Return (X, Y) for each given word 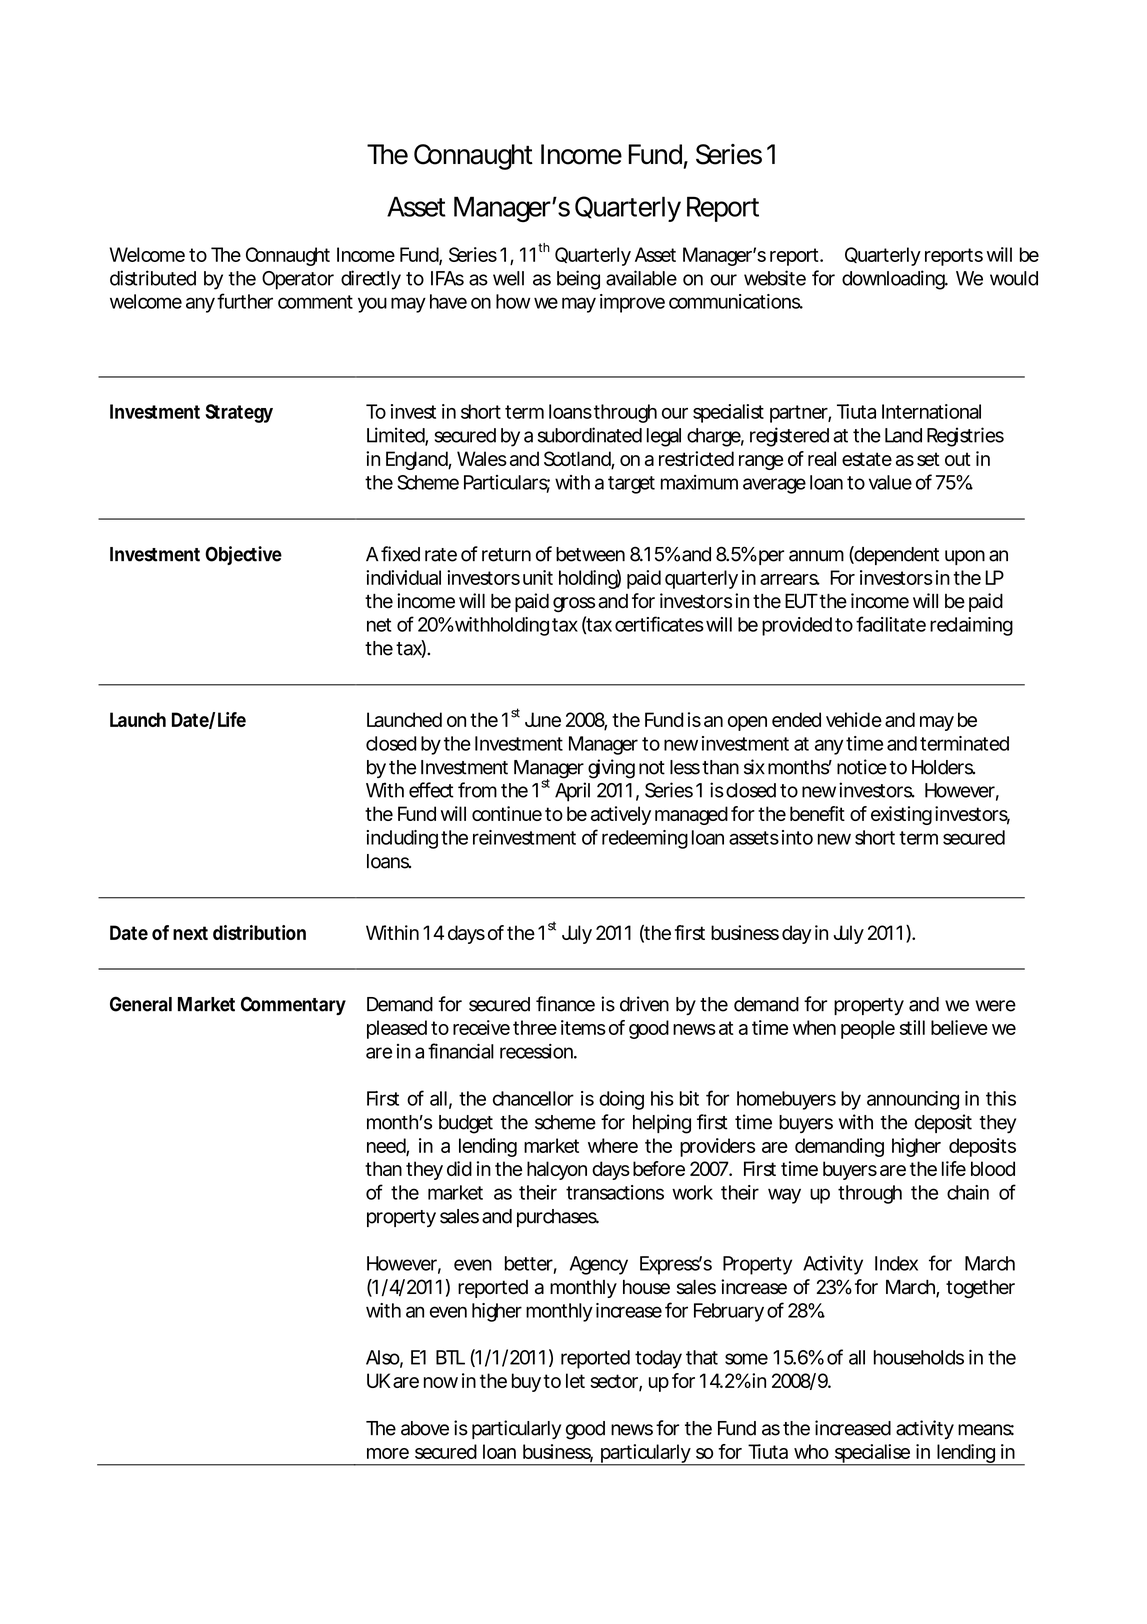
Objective (243, 555)
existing (901, 815)
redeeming (645, 839)
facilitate (891, 624)
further (245, 301)
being (578, 280)
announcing (913, 1100)
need (387, 1146)
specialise (872, 1455)
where (613, 1145)
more (388, 1453)
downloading (894, 280)
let (575, 1380)
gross (574, 605)
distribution (259, 932)
